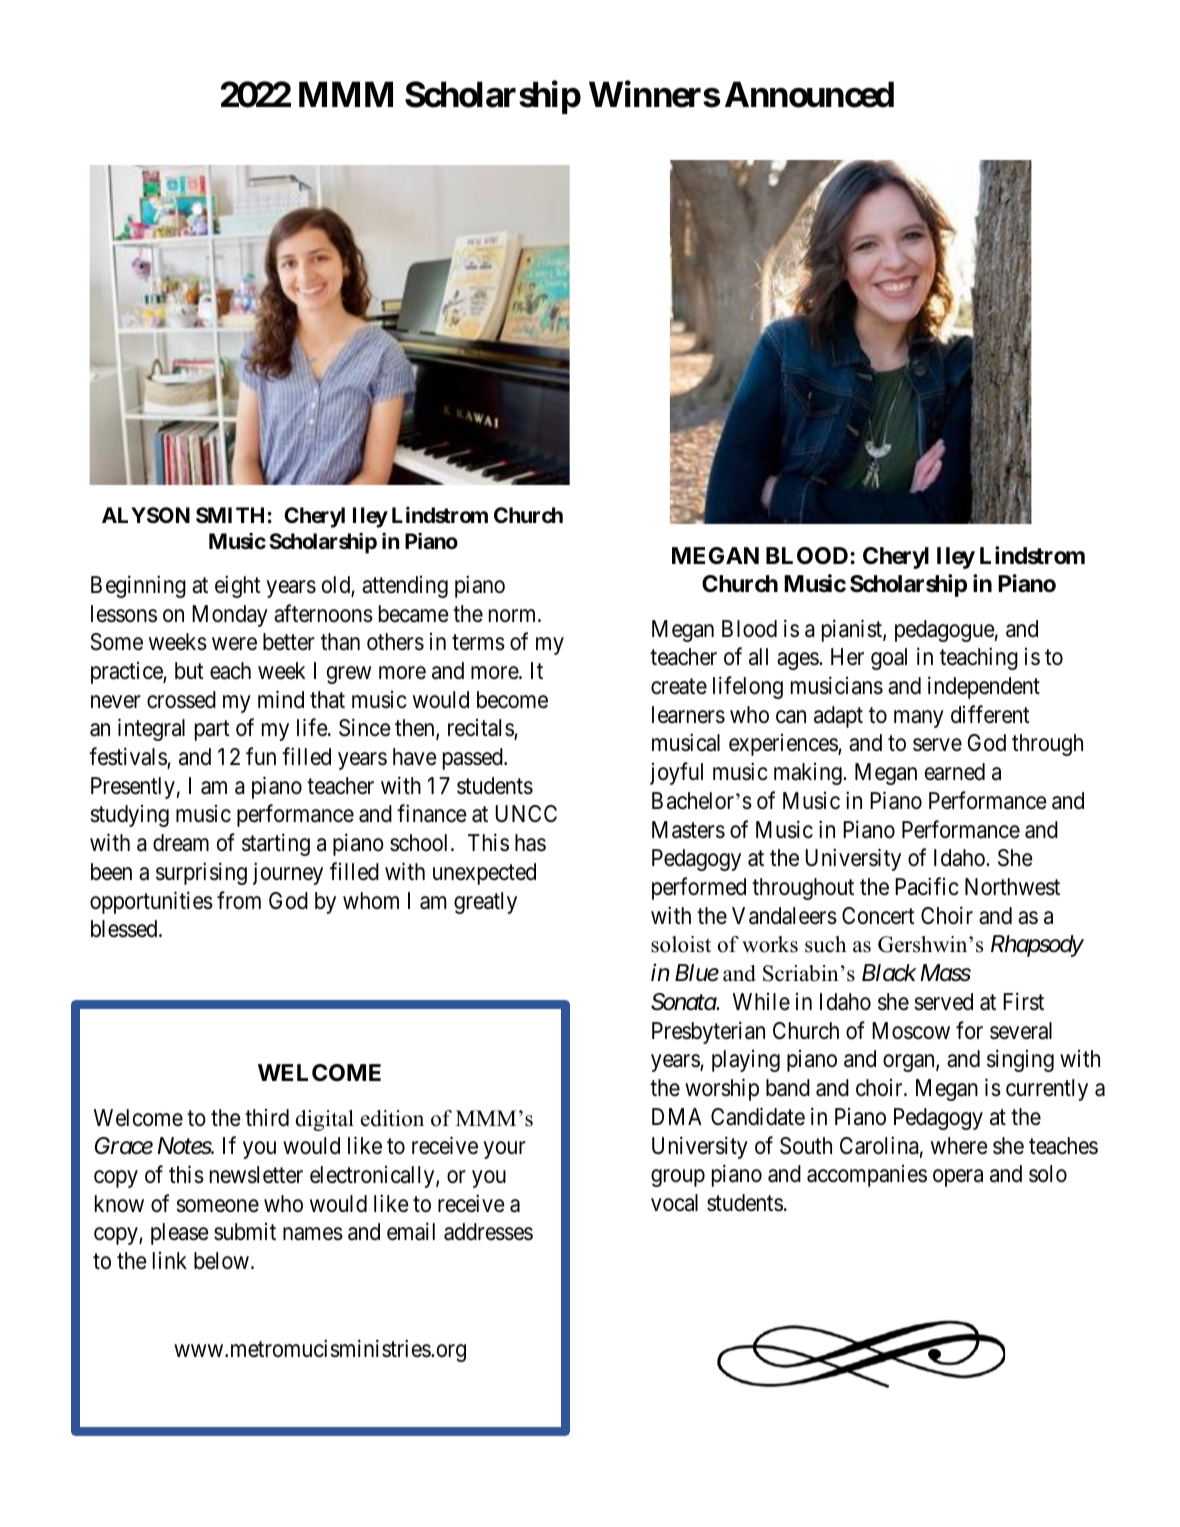 The width and height of the image is (1180, 1527). I want to click on addresses, so click(488, 1232).
